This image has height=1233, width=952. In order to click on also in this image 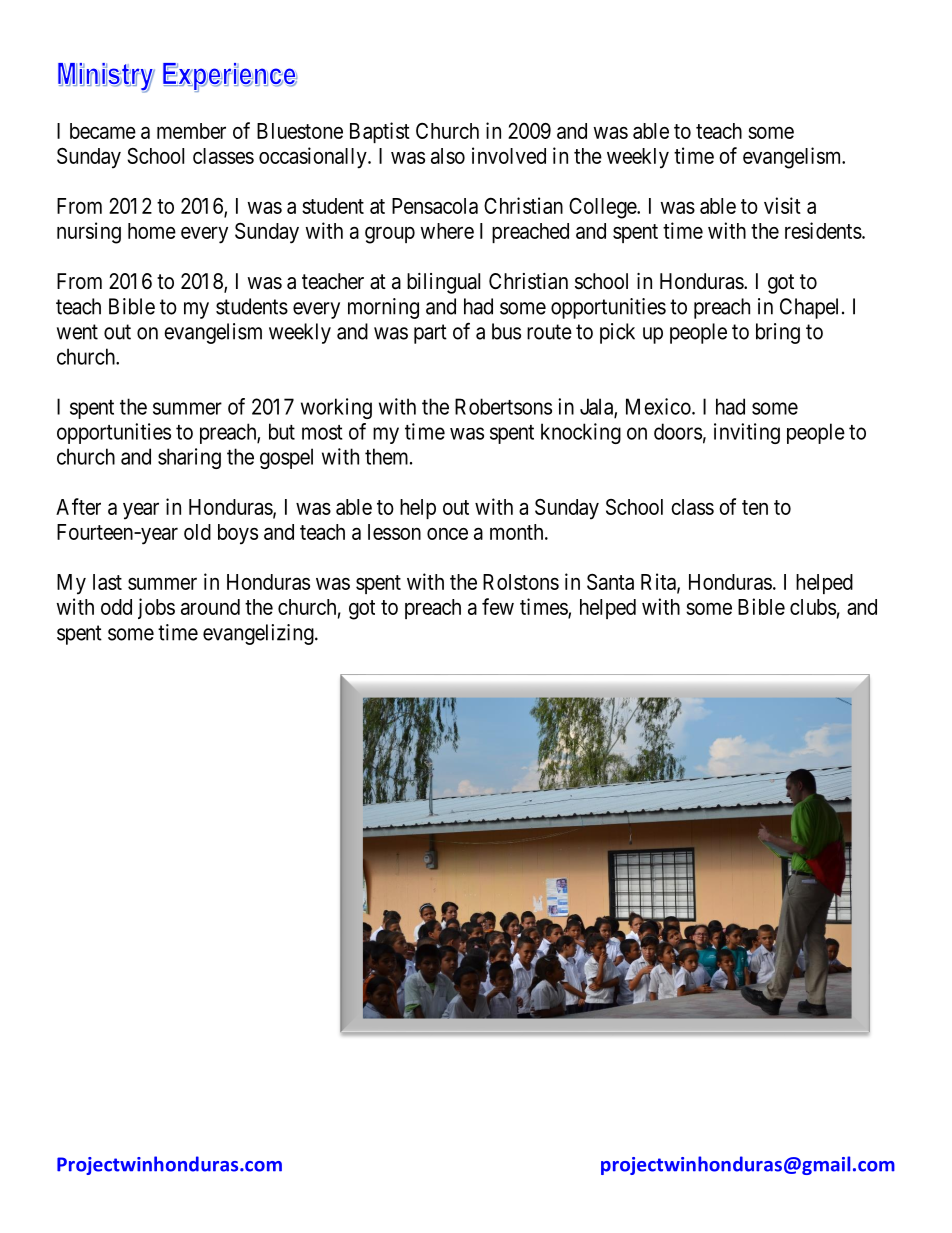, I will do `click(448, 156)`.
